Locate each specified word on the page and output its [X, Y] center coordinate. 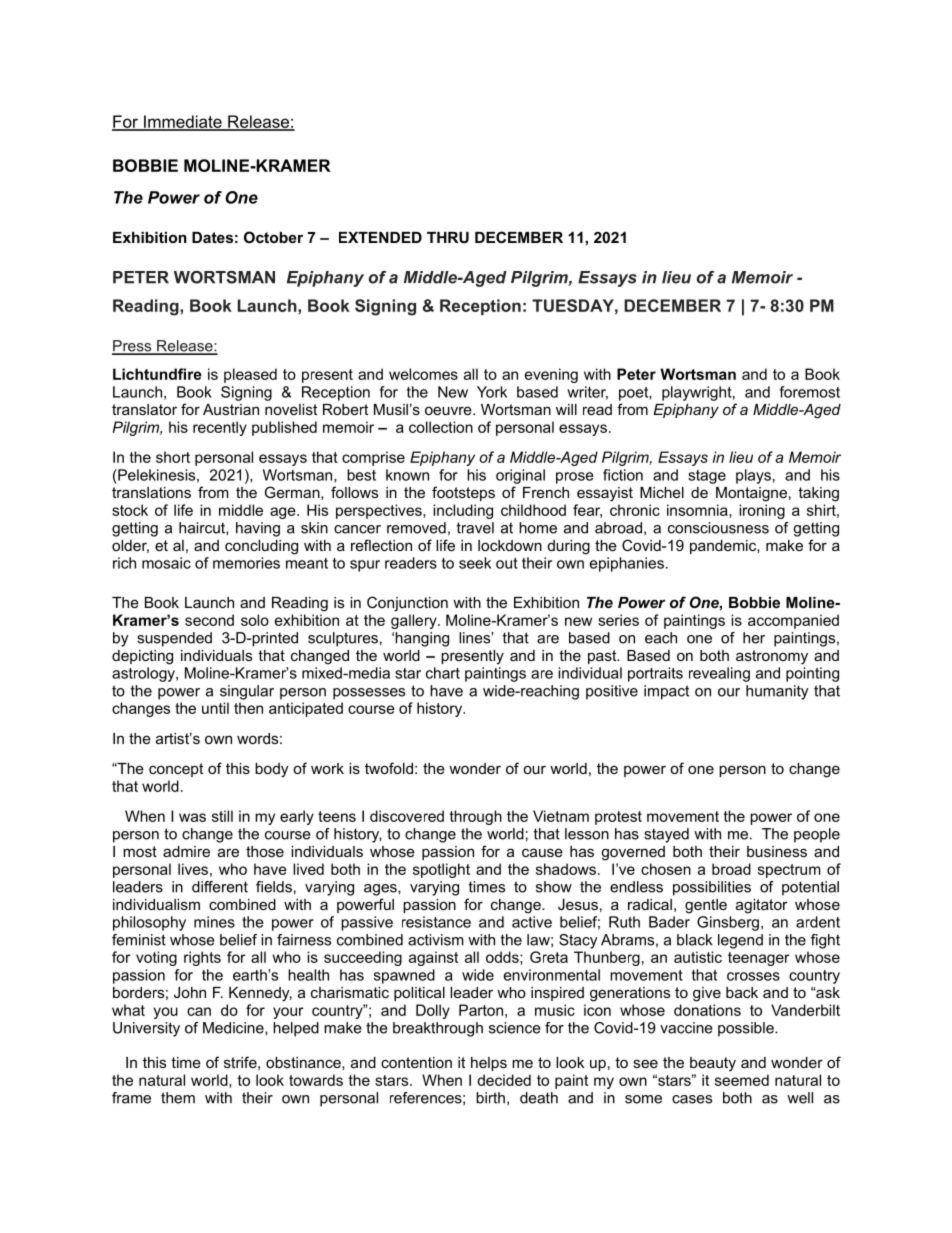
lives [193, 869]
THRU [448, 237]
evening [551, 375]
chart [443, 673]
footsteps [463, 493]
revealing [719, 674]
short [173, 457]
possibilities [712, 888]
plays [753, 476]
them [178, 1098]
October [273, 237]
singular [247, 692]
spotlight [441, 870]
